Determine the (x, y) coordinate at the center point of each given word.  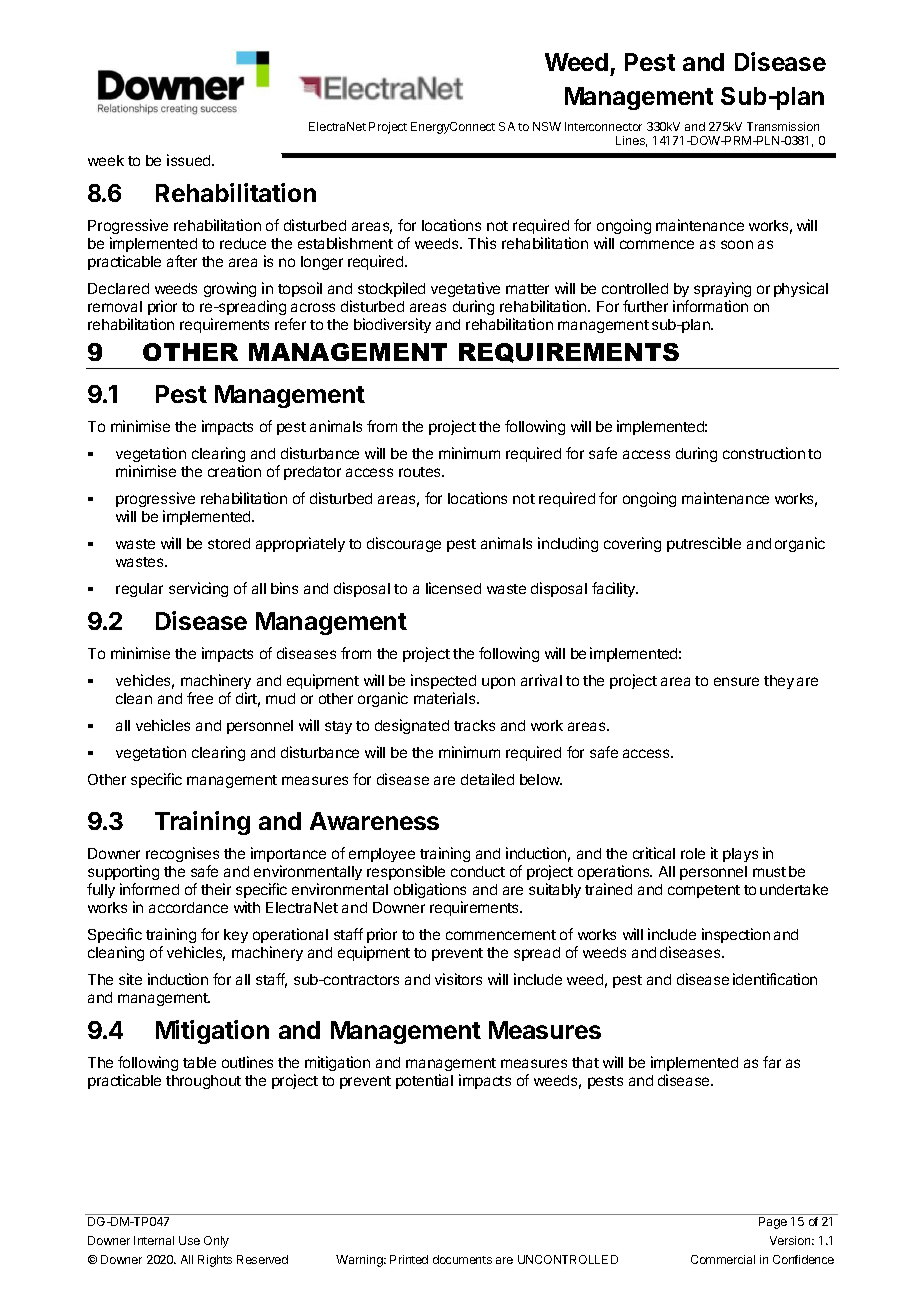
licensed (453, 588)
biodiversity (392, 325)
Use (189, 1240)
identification (775, 979)
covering (632, 544)
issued (190, 160)
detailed (487, 779)
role (693, 853)
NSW (547, 126)
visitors (458, 979)
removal (115, 306)
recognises (182, 856)
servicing (198, 589)
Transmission (783, 126)
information (710, 306)
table (199, 1062)
